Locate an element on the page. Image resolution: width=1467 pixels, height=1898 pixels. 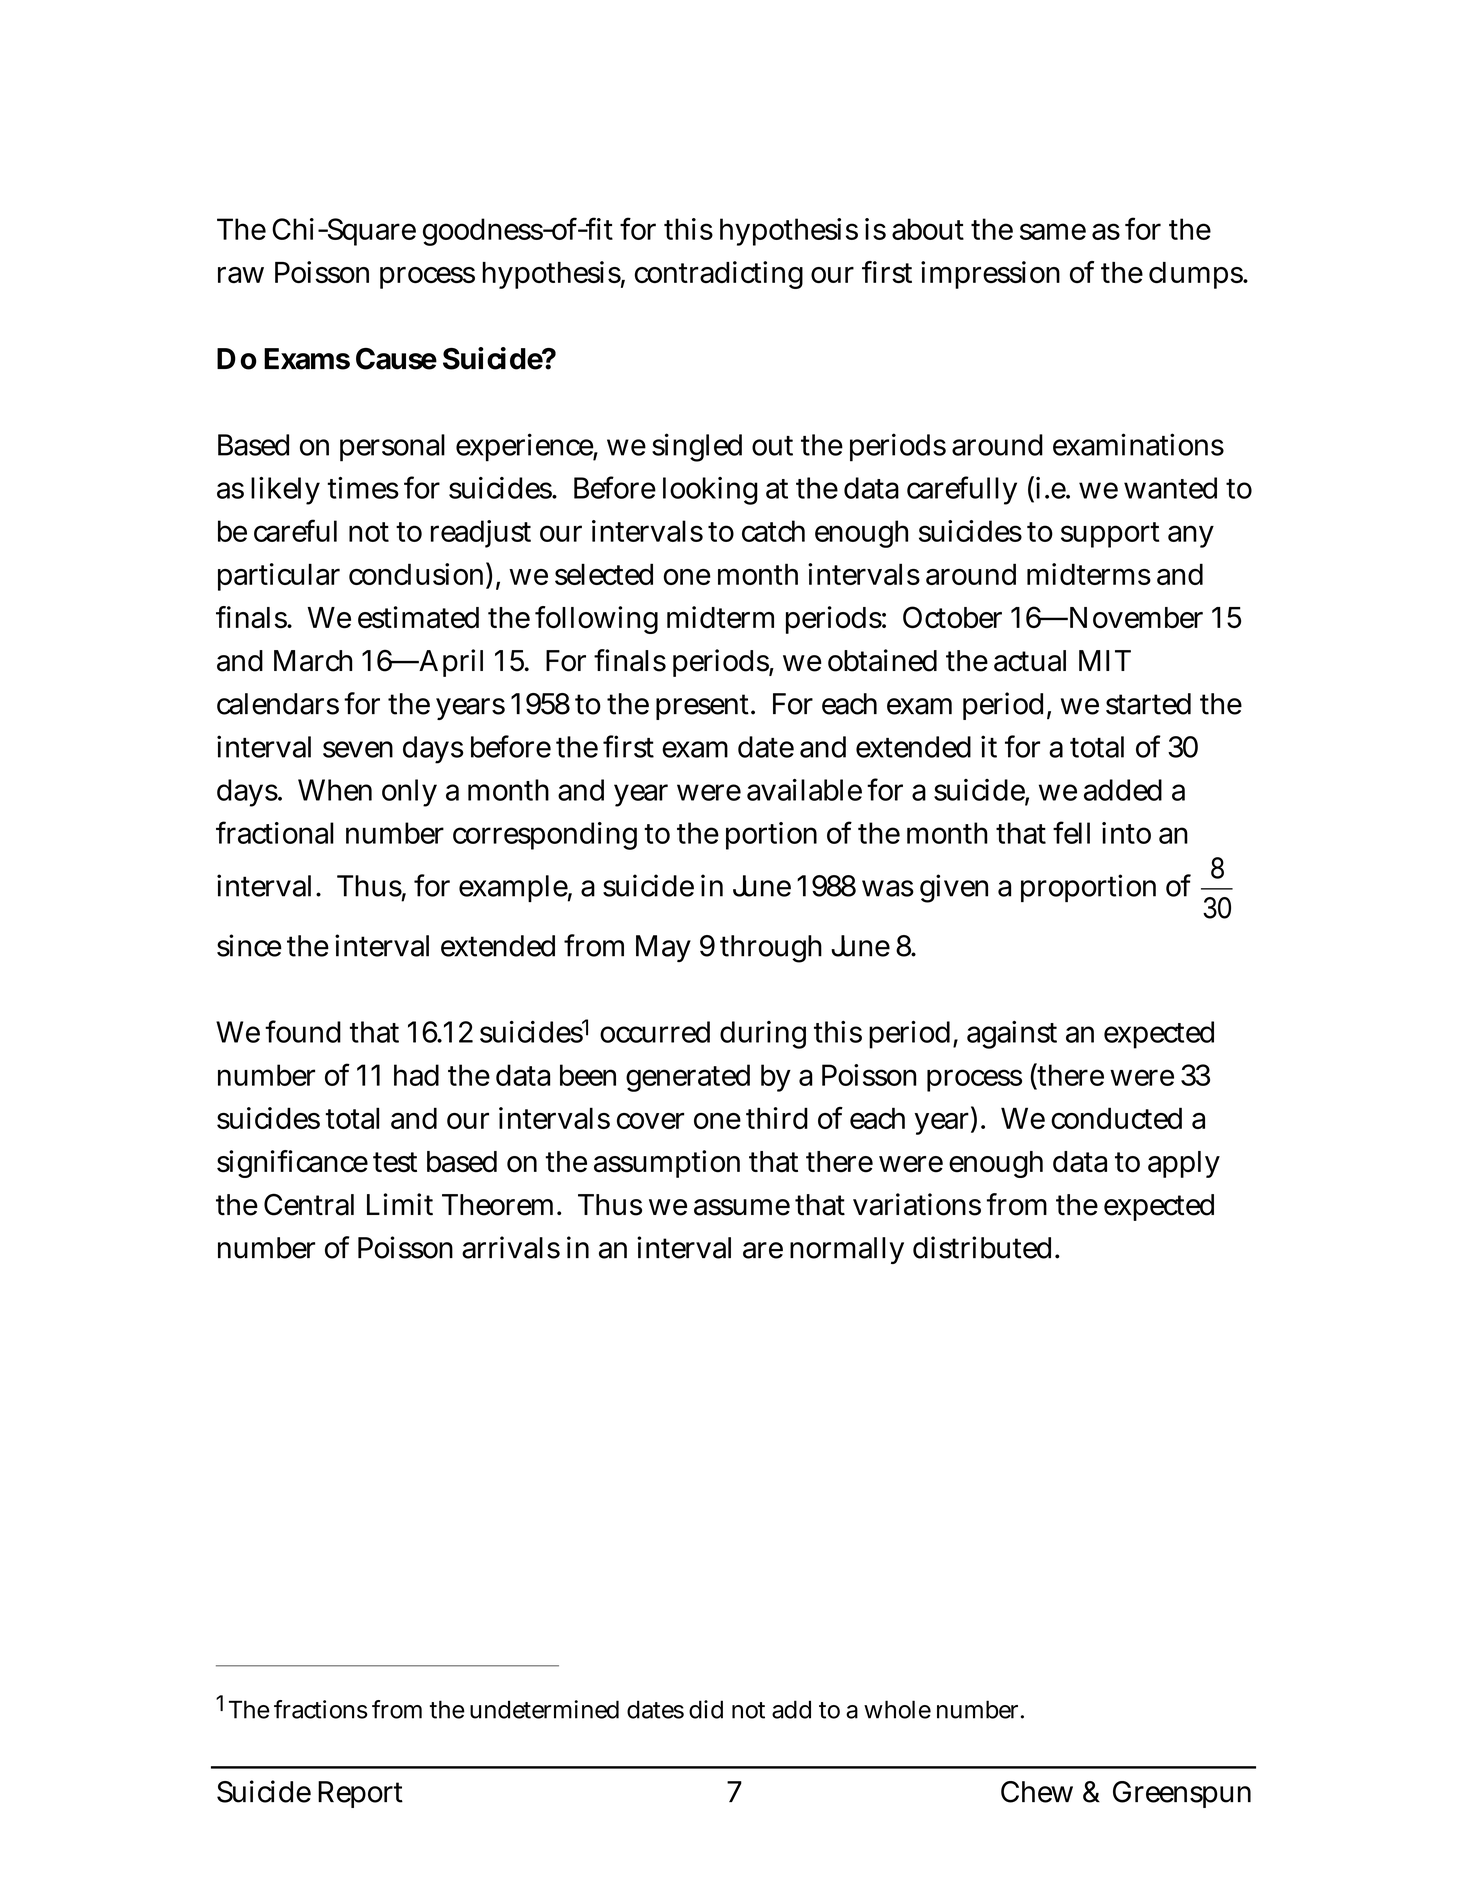
Cause is located at coordinates (396, 359).
